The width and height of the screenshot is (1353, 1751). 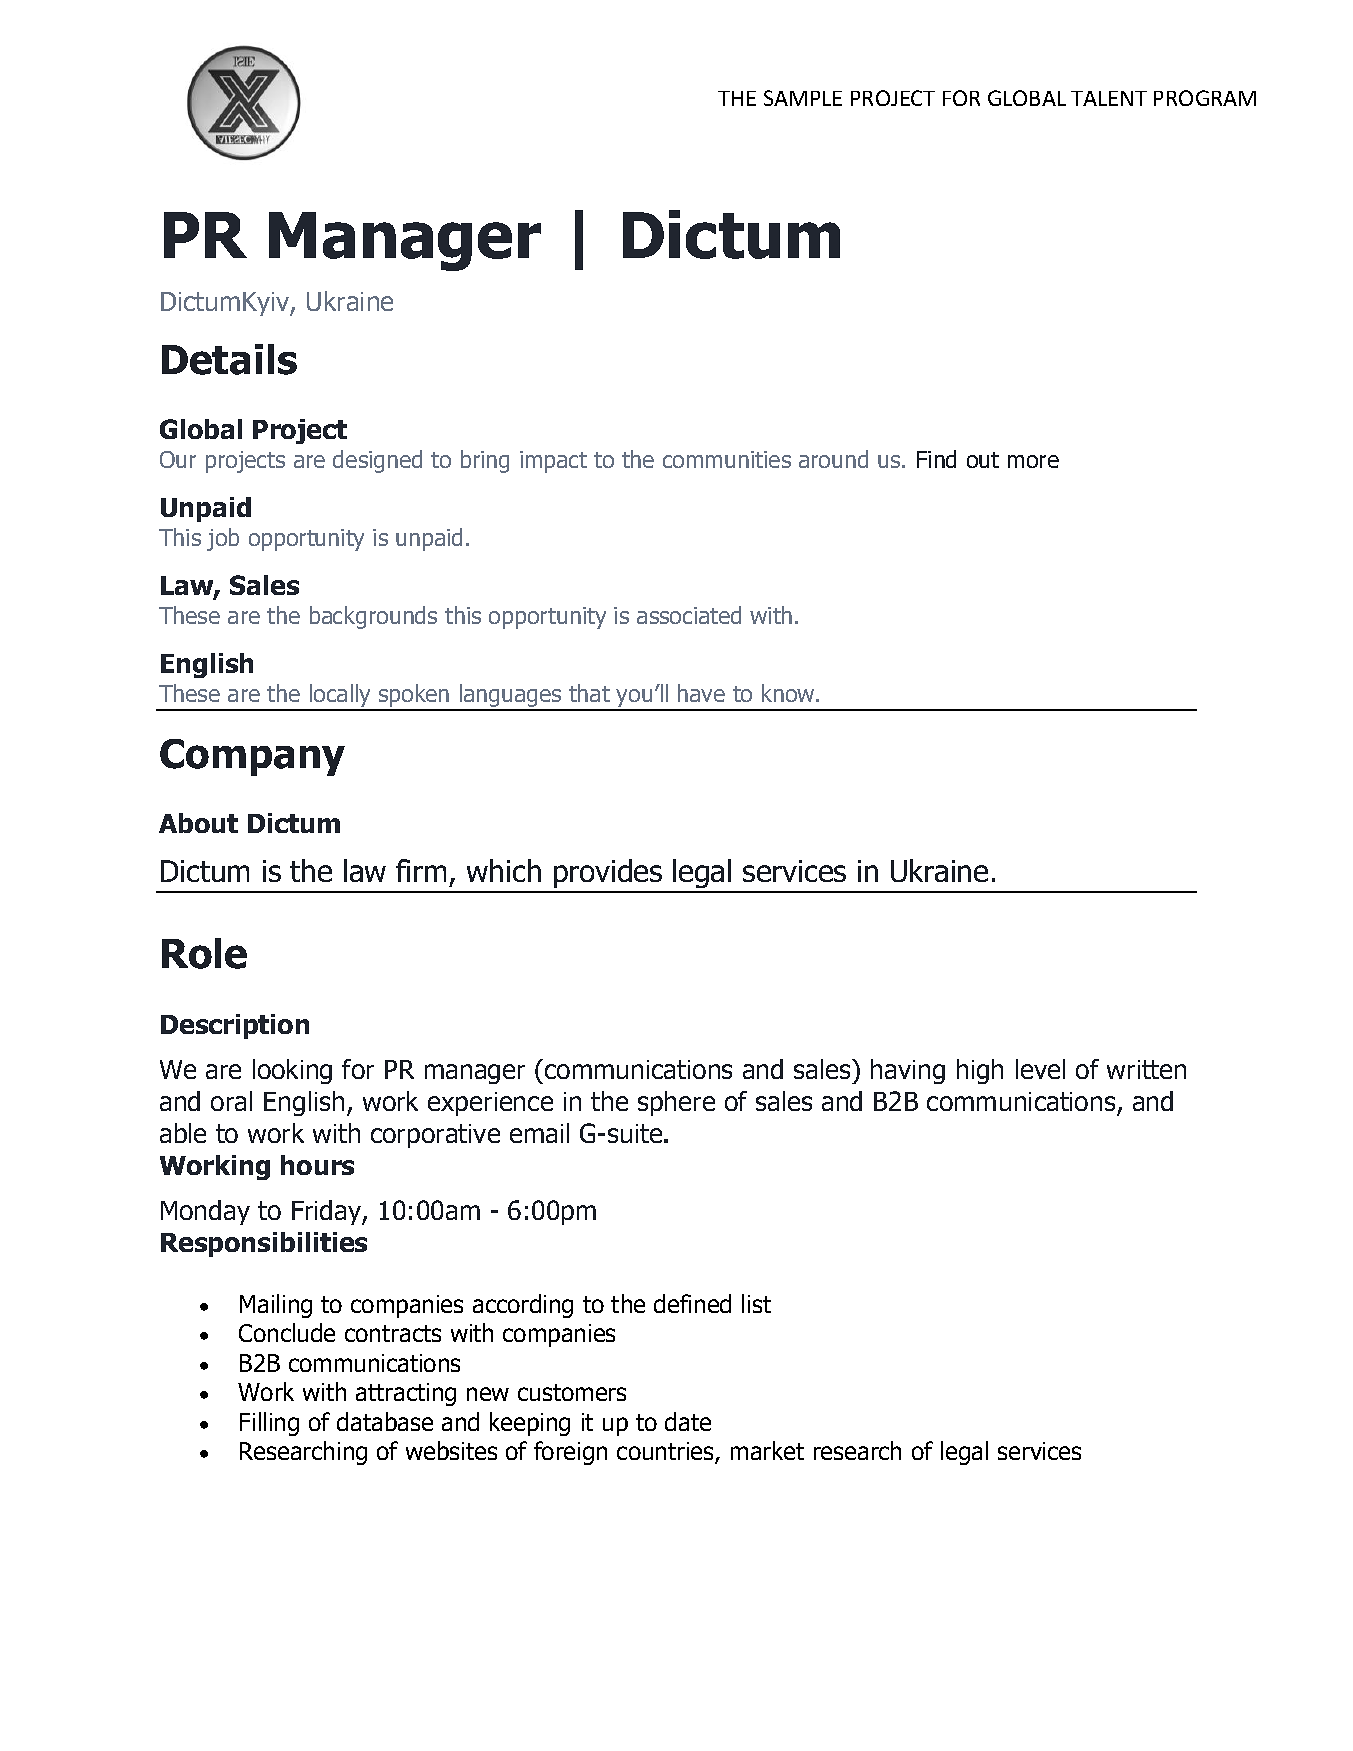 I want to click on Company, so click(x=252, y=757).
